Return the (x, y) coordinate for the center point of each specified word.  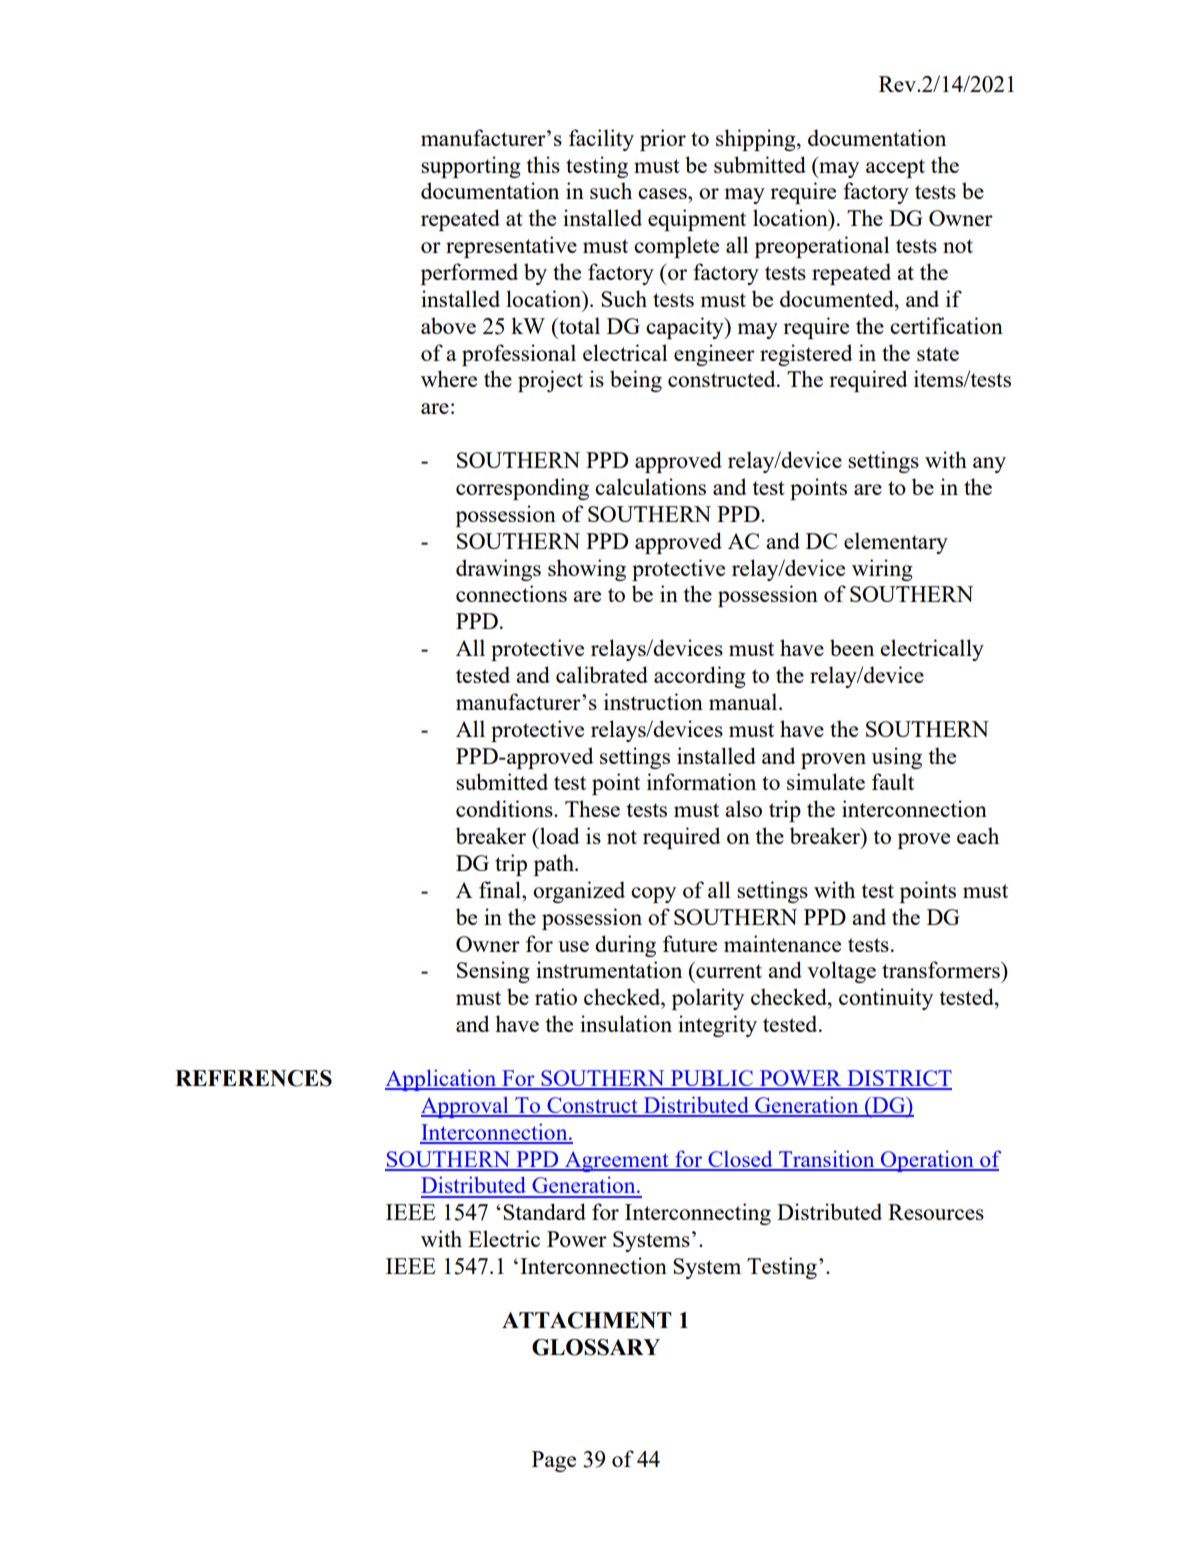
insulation (626, 1023)
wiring (882, 570)
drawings (498, 570)
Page (554, 1461)
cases (663, 193)
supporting (471, 167)
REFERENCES (253, 1078)
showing (587, 570)
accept (895, 168)
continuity (886, 999)
